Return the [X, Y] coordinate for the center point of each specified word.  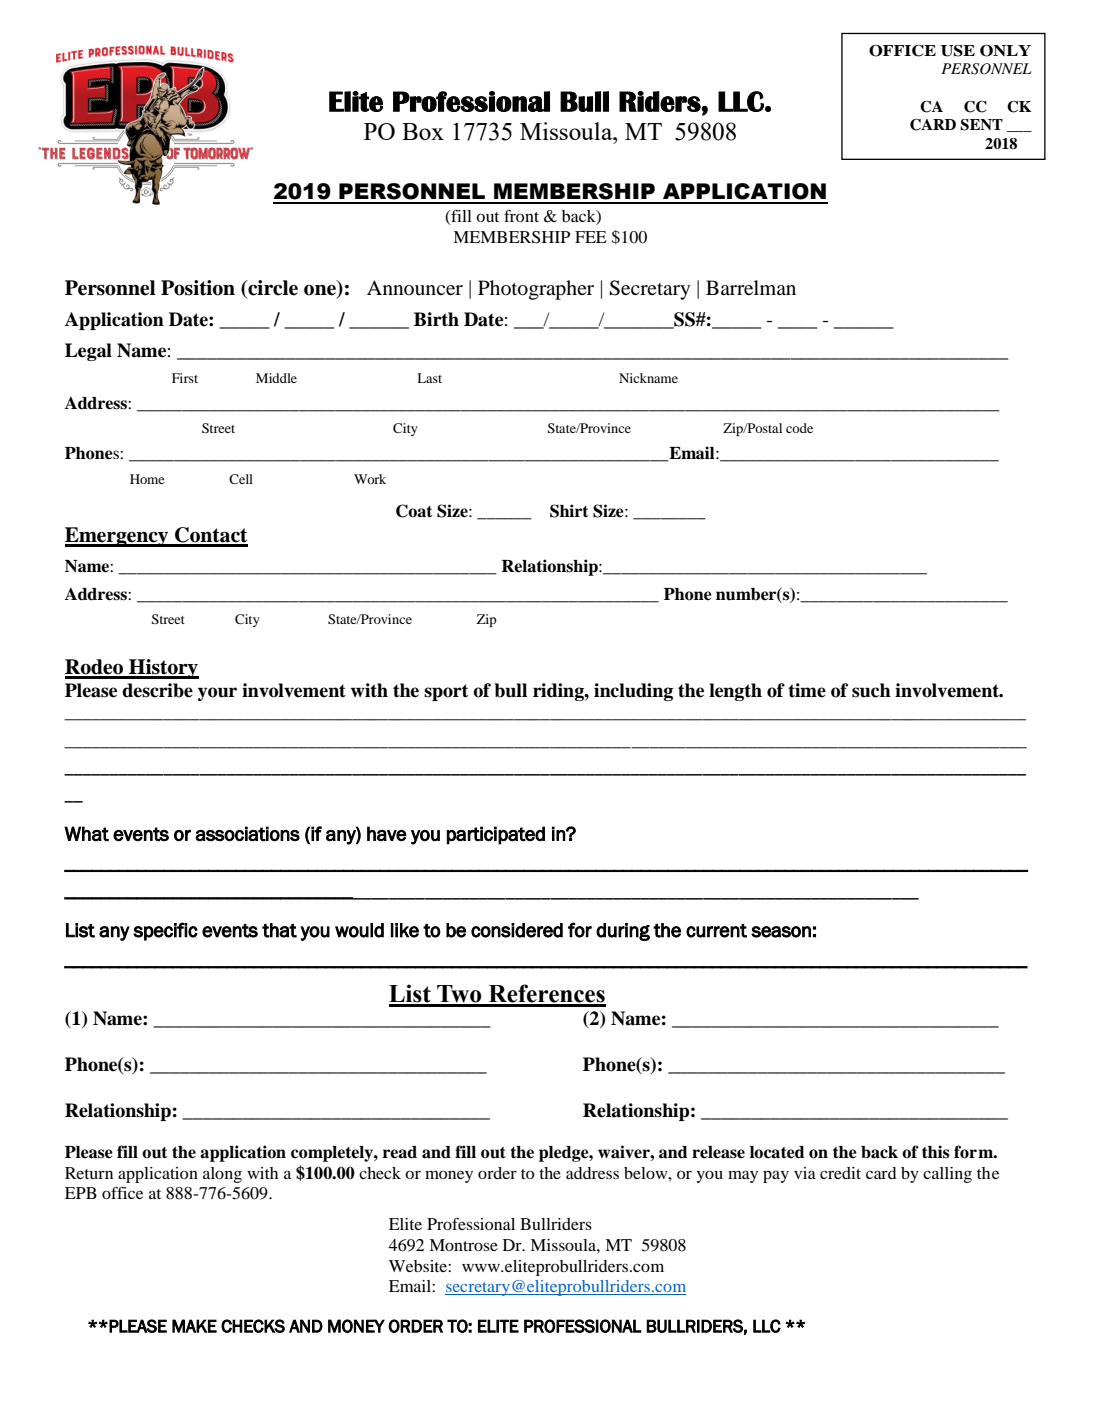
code [799, 428]
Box [423, 131]
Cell [241, 479]
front [521, 216]
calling [947, 1175]
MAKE [194, 1326]
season [781, 932]
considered [517, 930]
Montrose [463, 1245]
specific [165, 931]
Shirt [569, 511]
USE [958, 51]
